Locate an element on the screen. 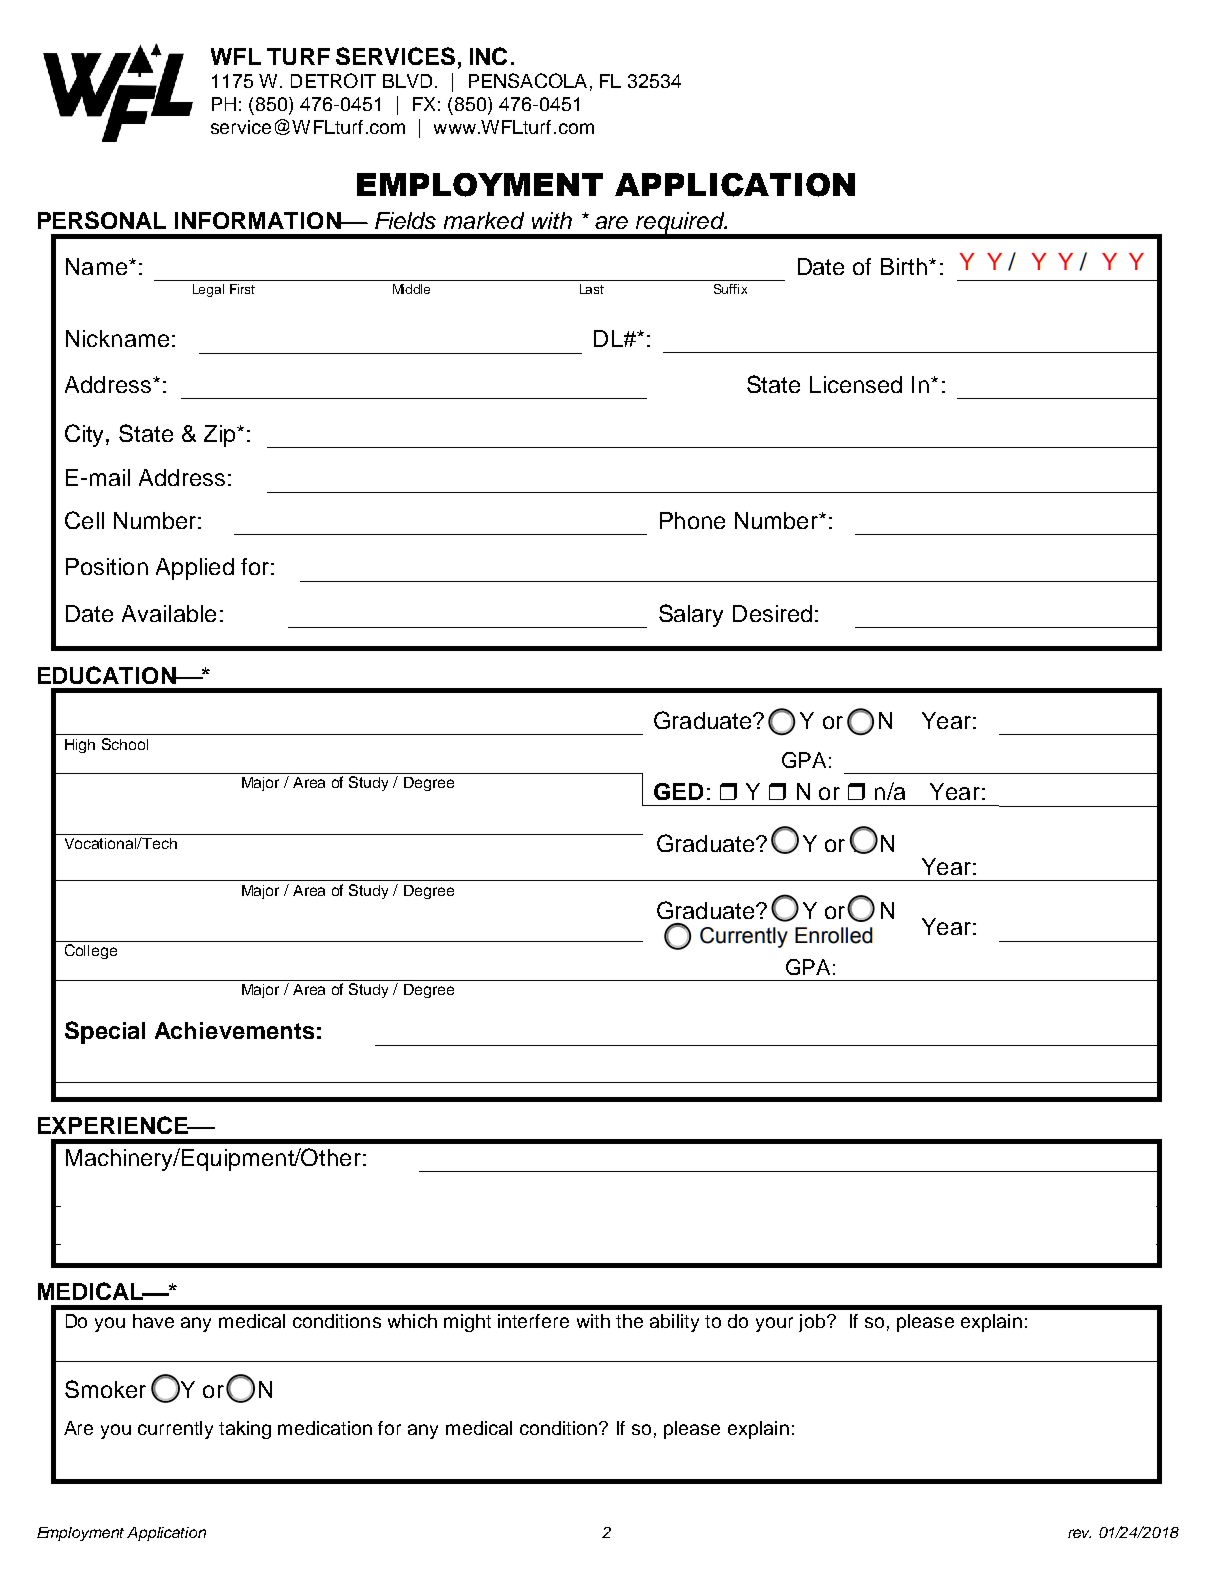  taking is located at coordinates (245, 1430).
